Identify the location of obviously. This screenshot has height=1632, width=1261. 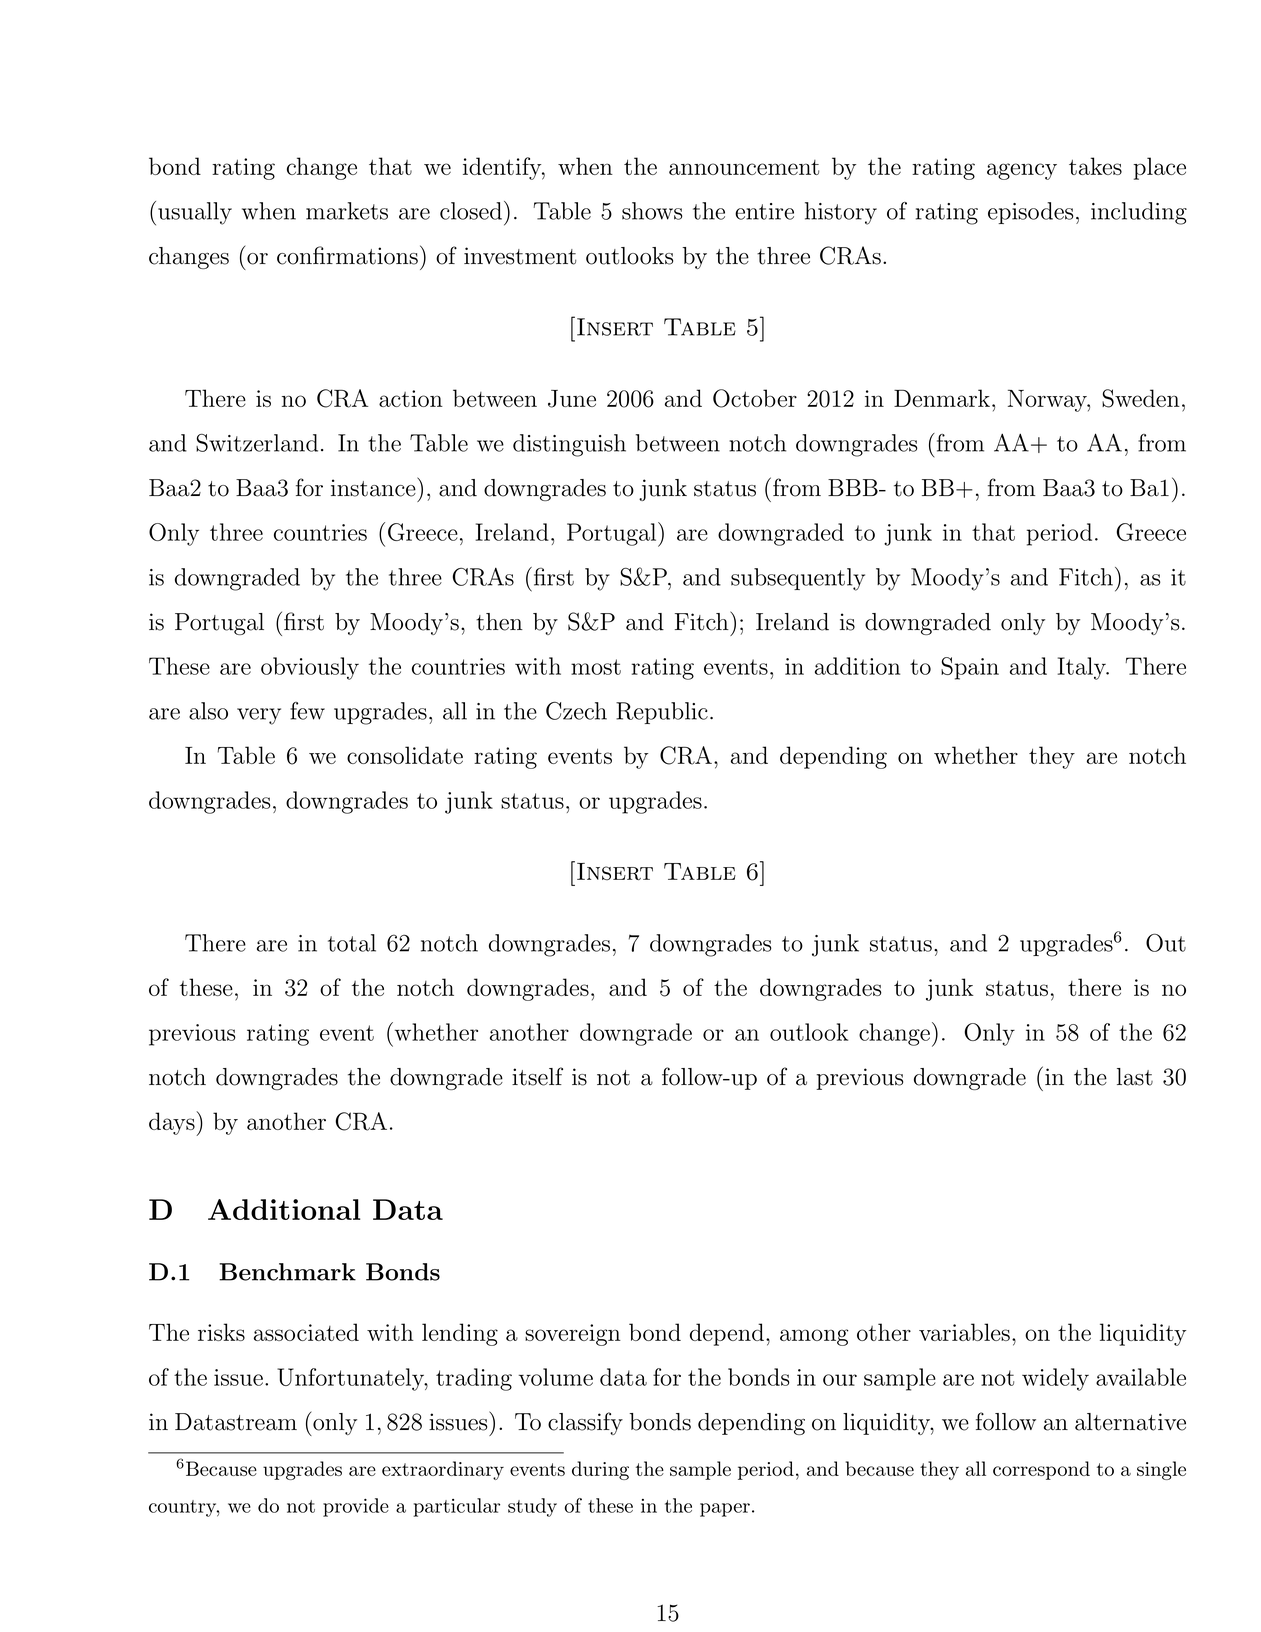
(310, 668).
